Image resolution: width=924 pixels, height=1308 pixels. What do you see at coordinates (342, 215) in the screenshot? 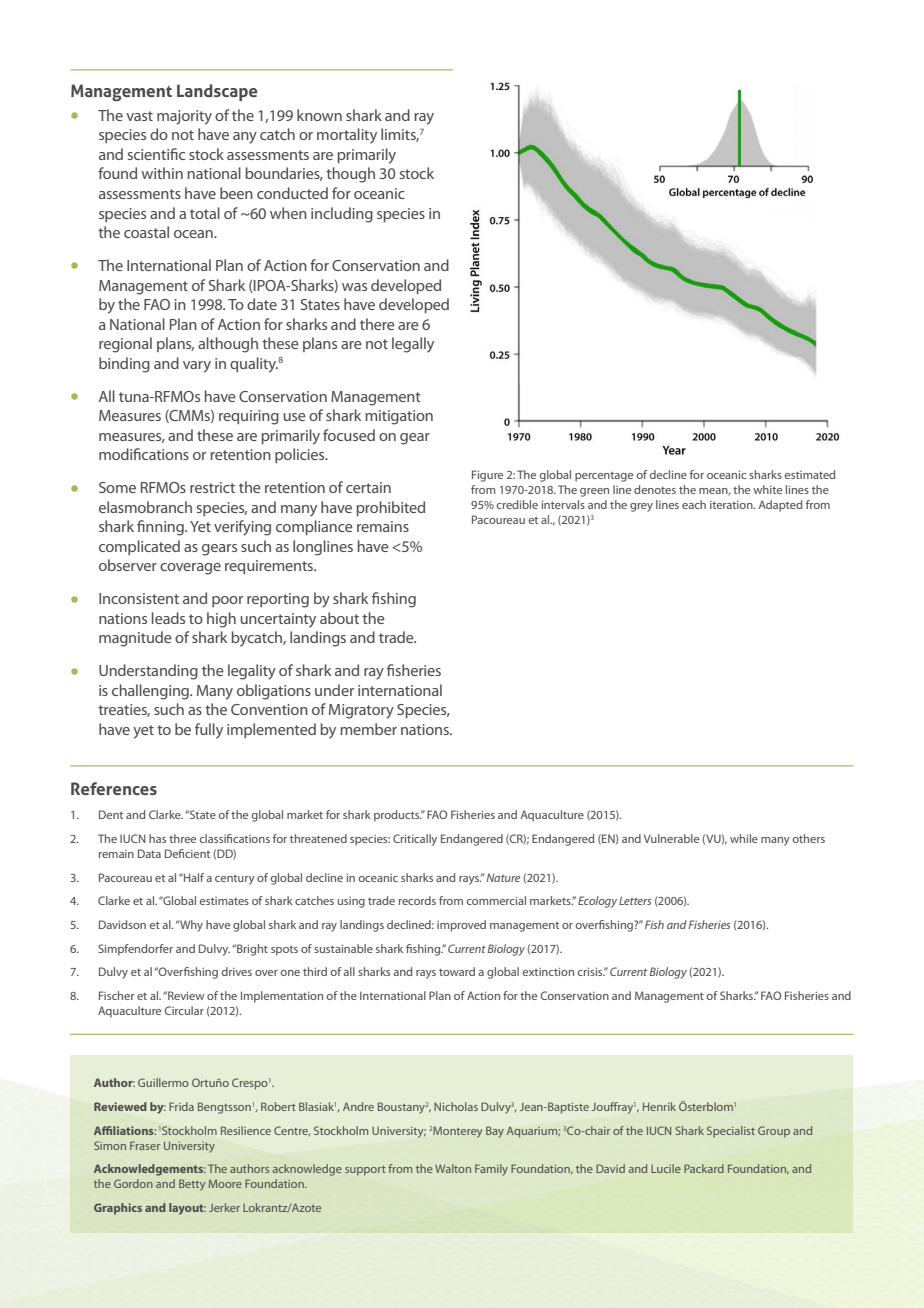
I see `including` at bounding box center [342, 215].
